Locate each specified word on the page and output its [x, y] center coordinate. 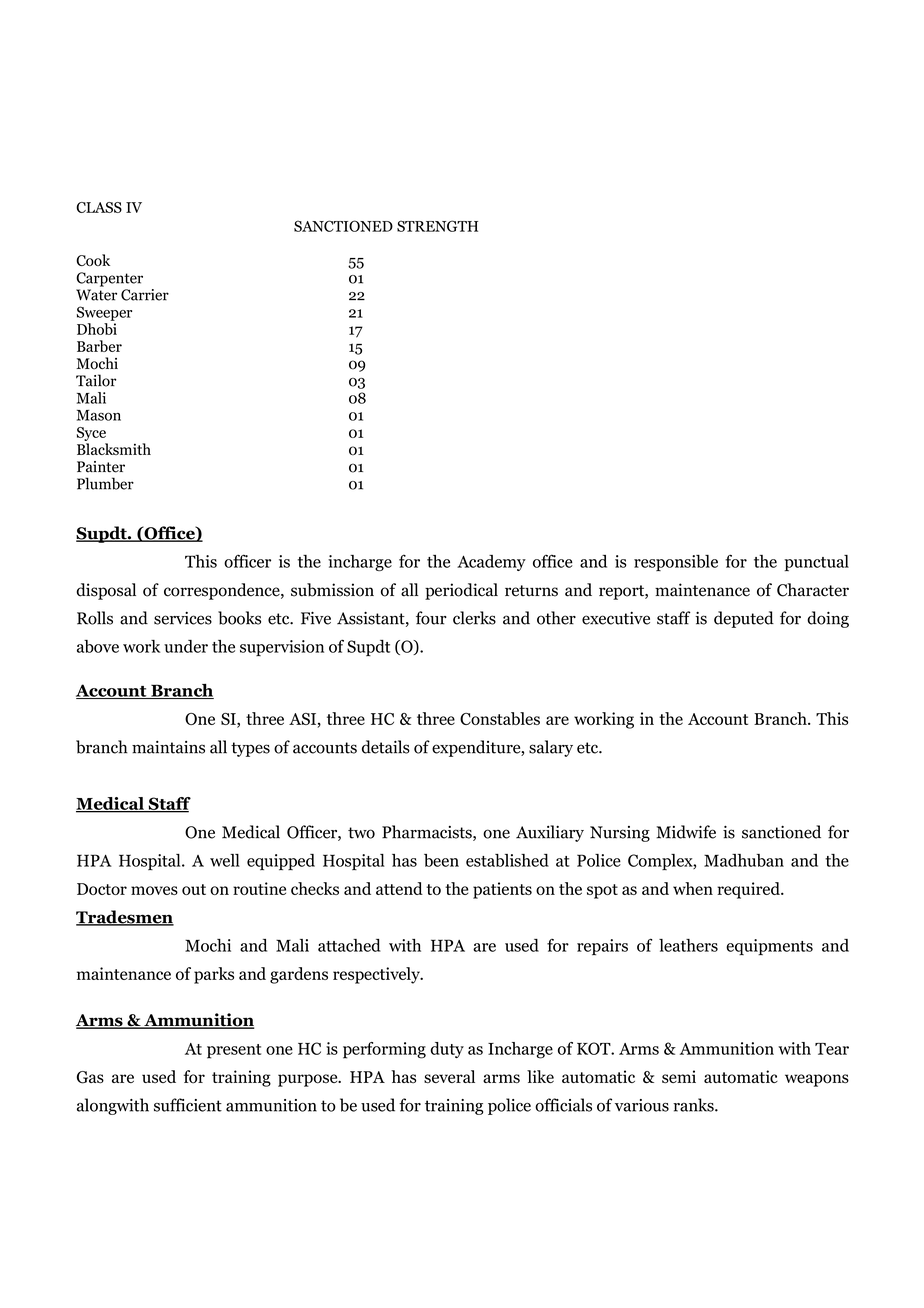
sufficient [188, 1105]
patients [502, 890]
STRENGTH [437, 226]
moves [154, 890]
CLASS [99, 207]
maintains [168, 747]
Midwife [686, 832]
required [749, 890]
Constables [500, 718]
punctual [816, 563]
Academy [491, 563]
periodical [461, 591]
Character [813, 590]
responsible [676, 563]
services [183, 618]
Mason [99, 415]
